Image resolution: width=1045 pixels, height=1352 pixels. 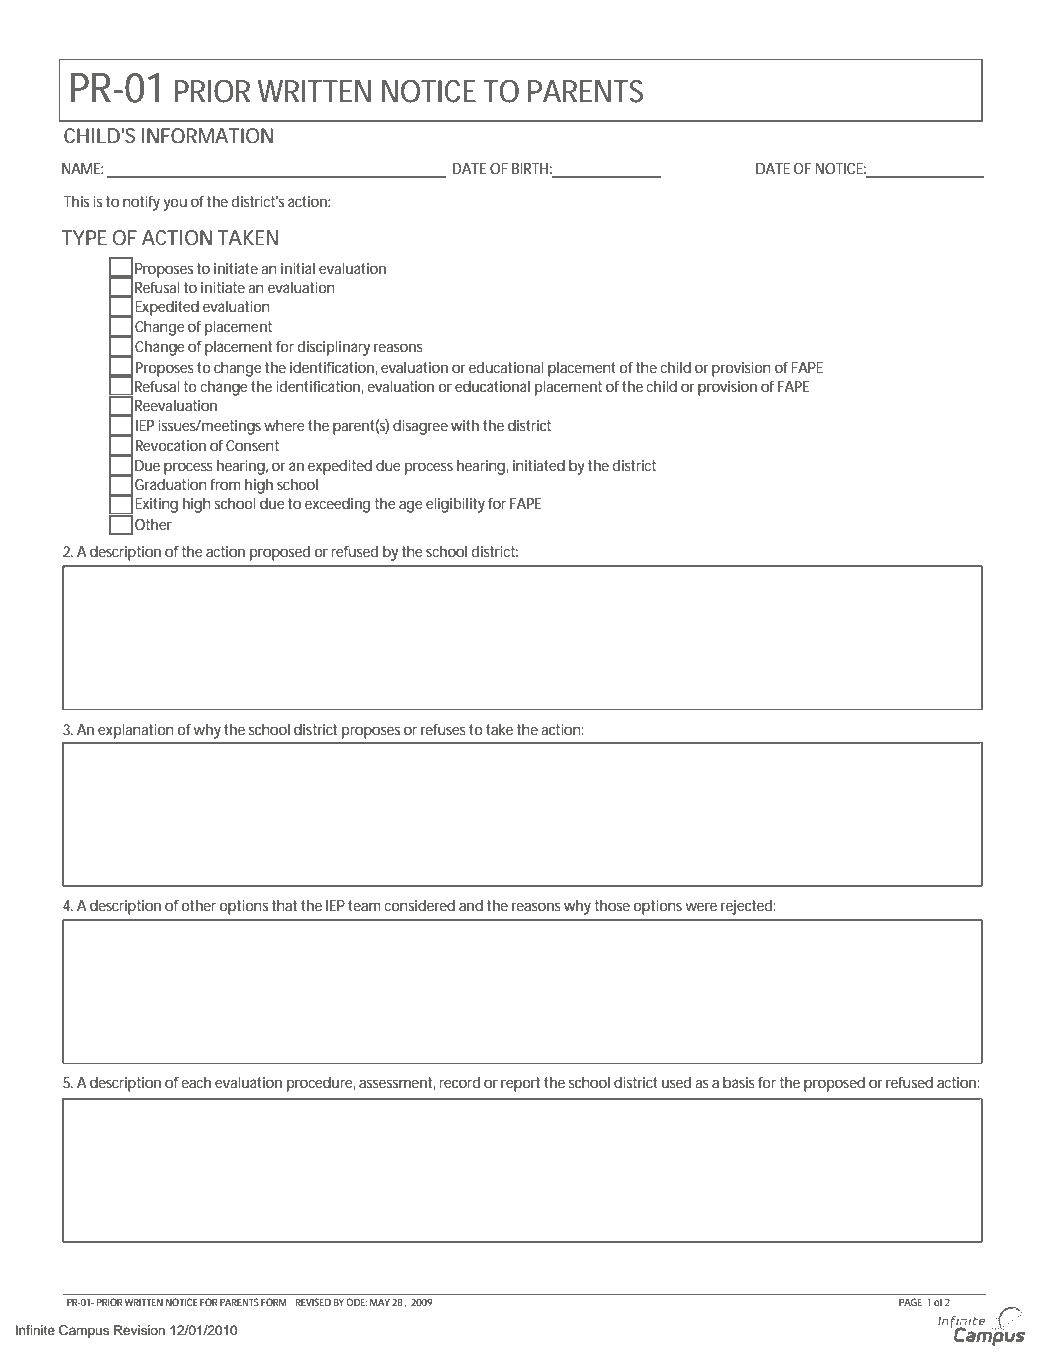 I want to click on basis, so click(x=739, y=1082).
